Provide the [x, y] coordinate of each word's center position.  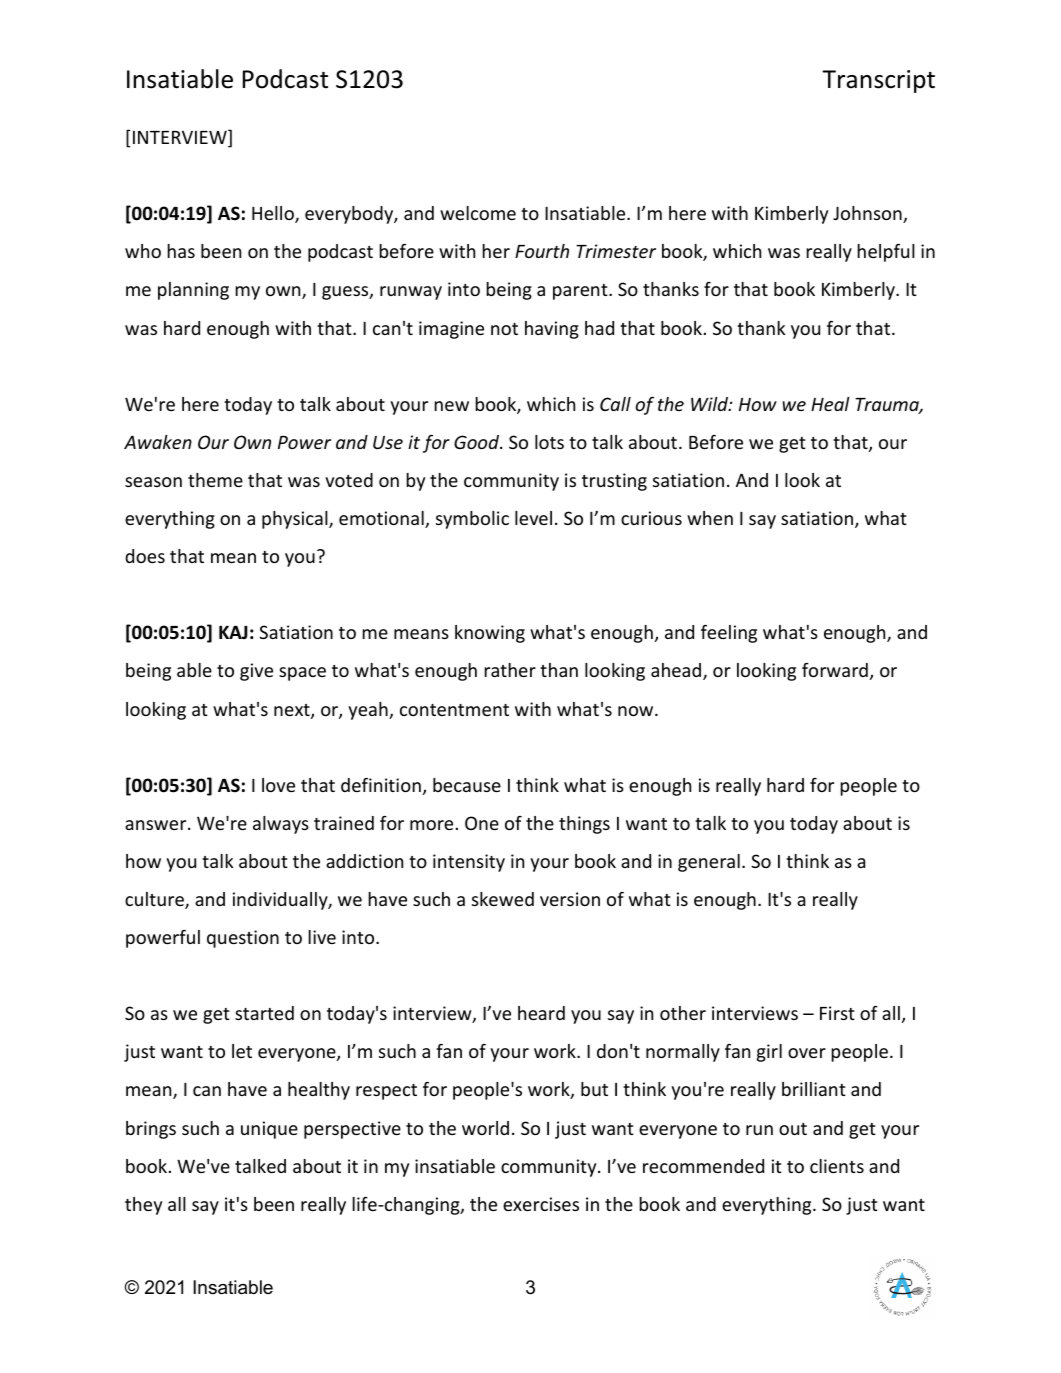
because [467, 785]
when [710, 518]
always [281, 825]
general [709, 863]
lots [549, 442]
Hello [274, 214]
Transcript [878, 81]
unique [269, 1130]
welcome [478, 213]
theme [215, 480]
